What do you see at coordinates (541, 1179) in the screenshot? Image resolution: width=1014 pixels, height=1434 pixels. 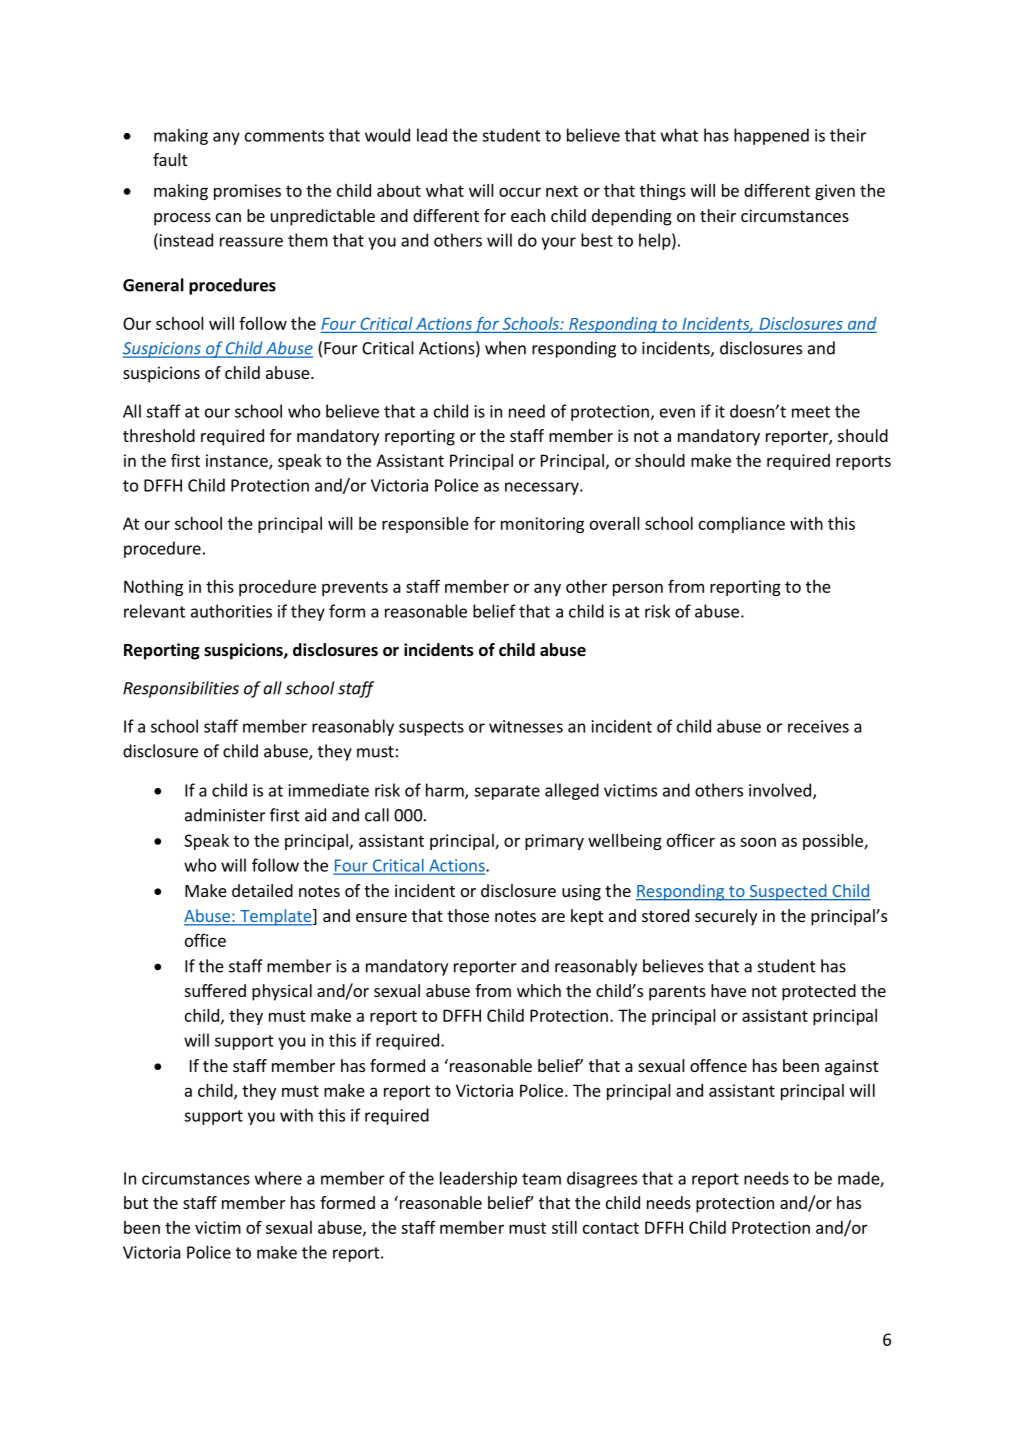 I see `team` at bounding box center [541, 1179].
